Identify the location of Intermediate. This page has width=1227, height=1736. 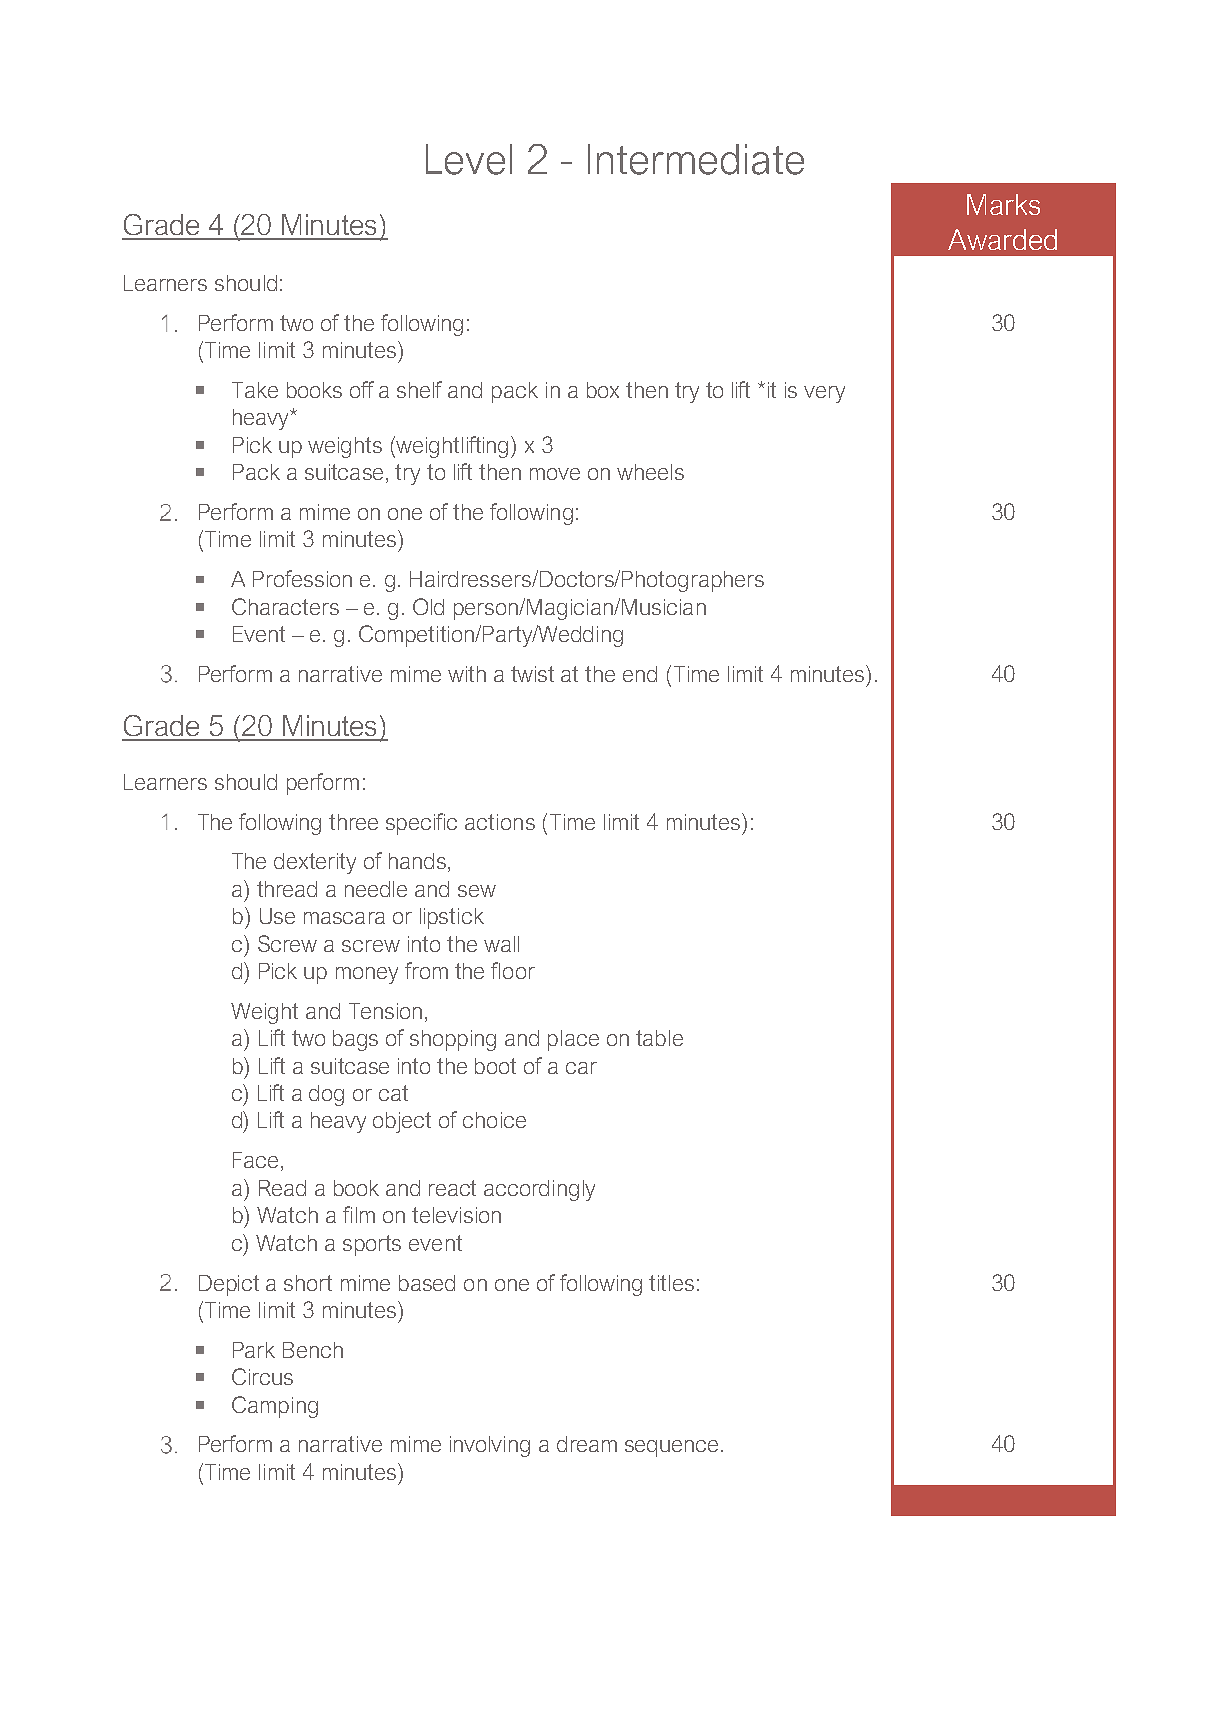
(696, 159).
